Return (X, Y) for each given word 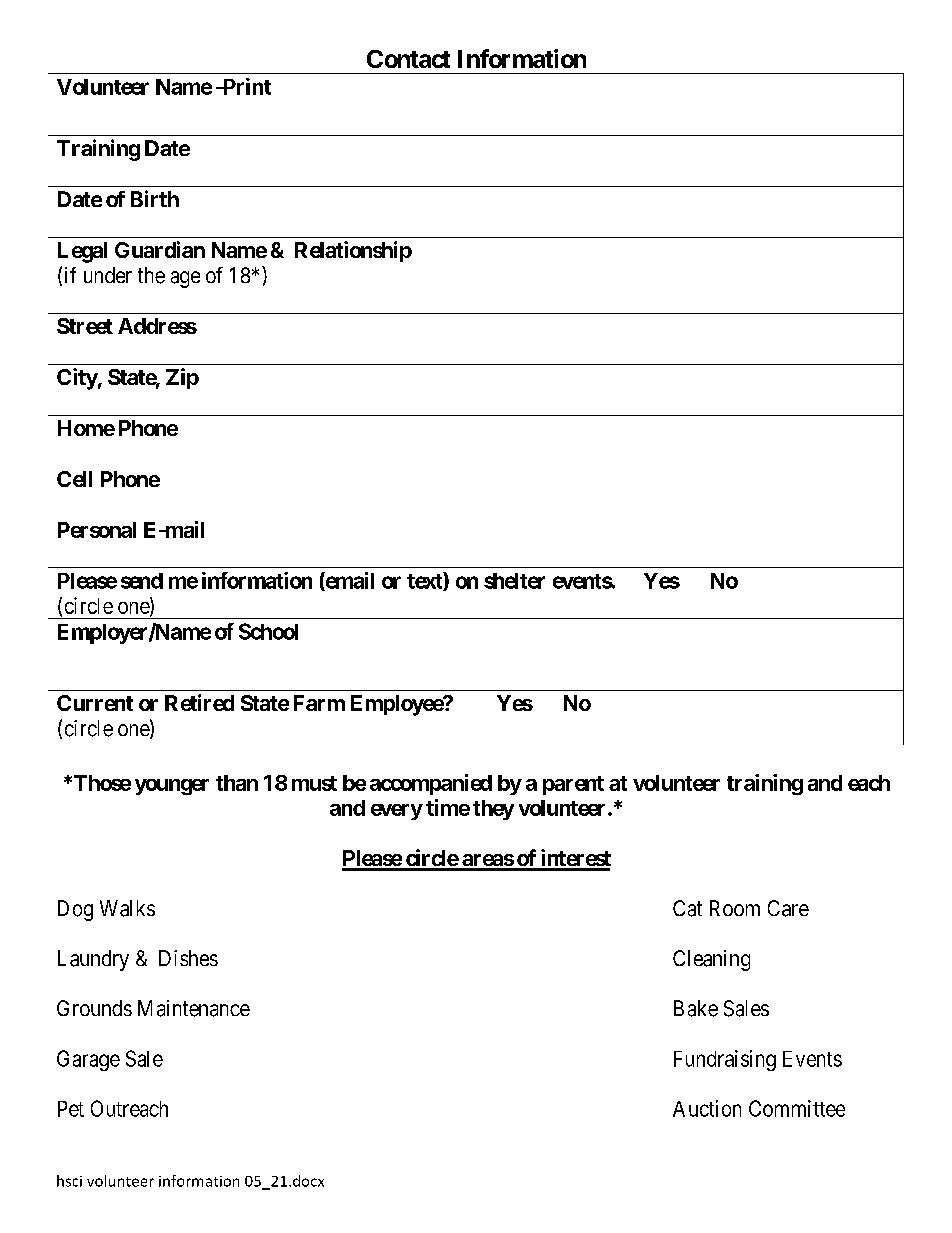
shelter (514, 581)
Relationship (353, 251)
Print (245, 86)
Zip (182, 378)
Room (735, 908)
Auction (707, 1108)
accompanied (431, 784)
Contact (408, 59)
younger (172, 787)
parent (573, 785)
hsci (69, 1181)
